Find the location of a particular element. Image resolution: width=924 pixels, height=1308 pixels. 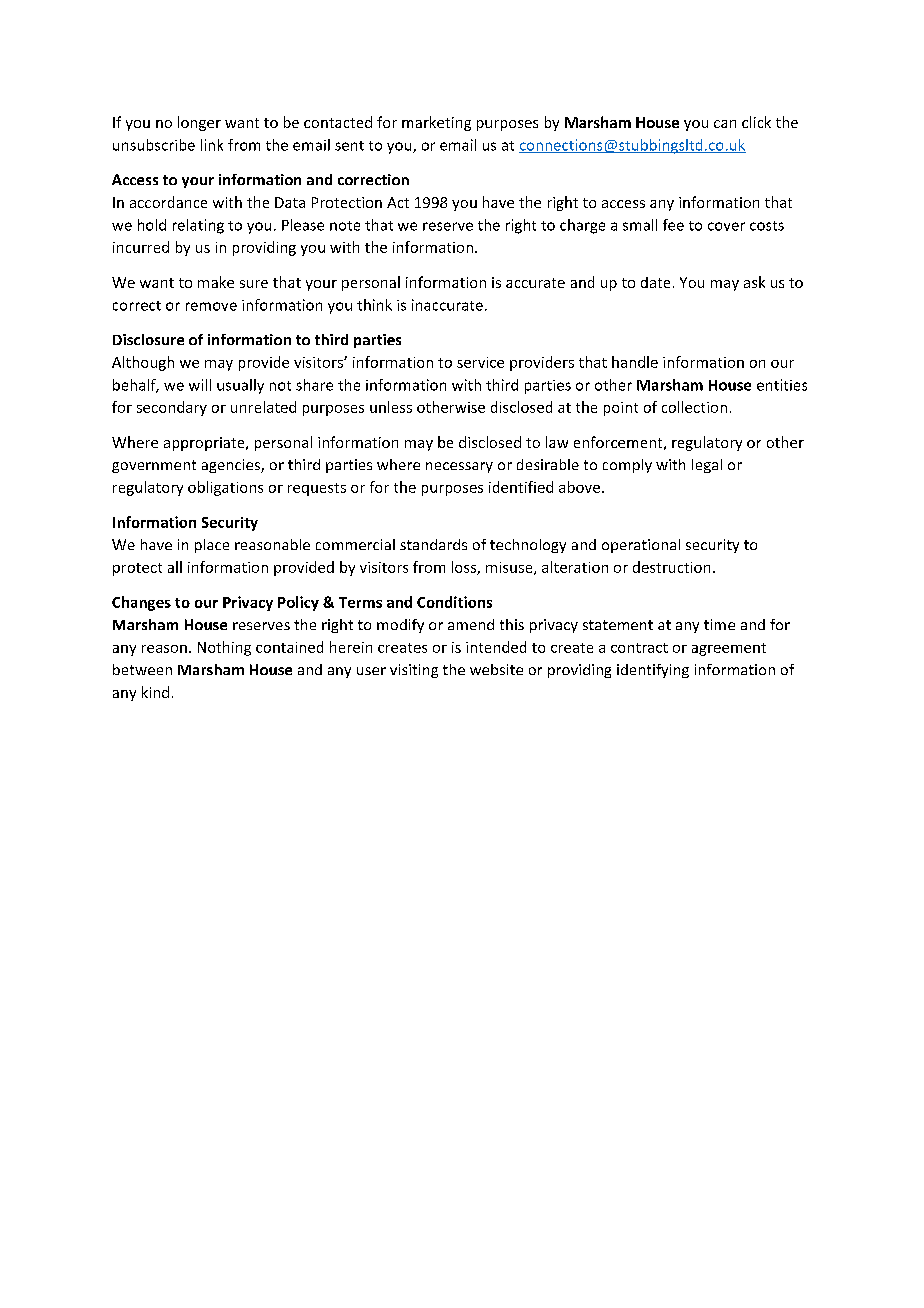

Nothing is located at coordinates (224, 648).
